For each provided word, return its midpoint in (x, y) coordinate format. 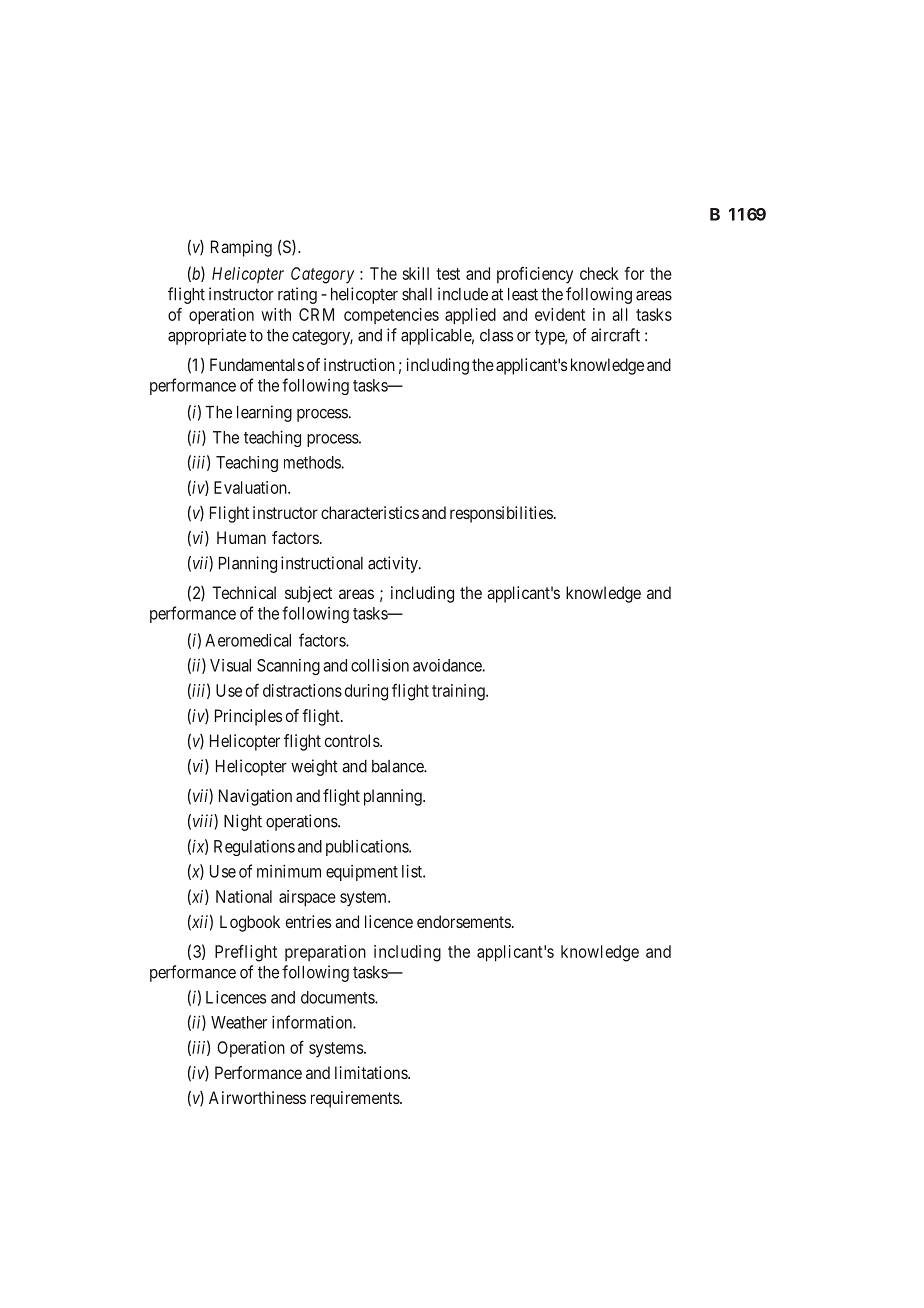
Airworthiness (257, 1097)
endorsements (464, 921)
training (459, 692)
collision (380, 665)
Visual (230, 665)
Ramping (241, 248)
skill (416, 273)
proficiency (535, 275)
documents (338, 997)
